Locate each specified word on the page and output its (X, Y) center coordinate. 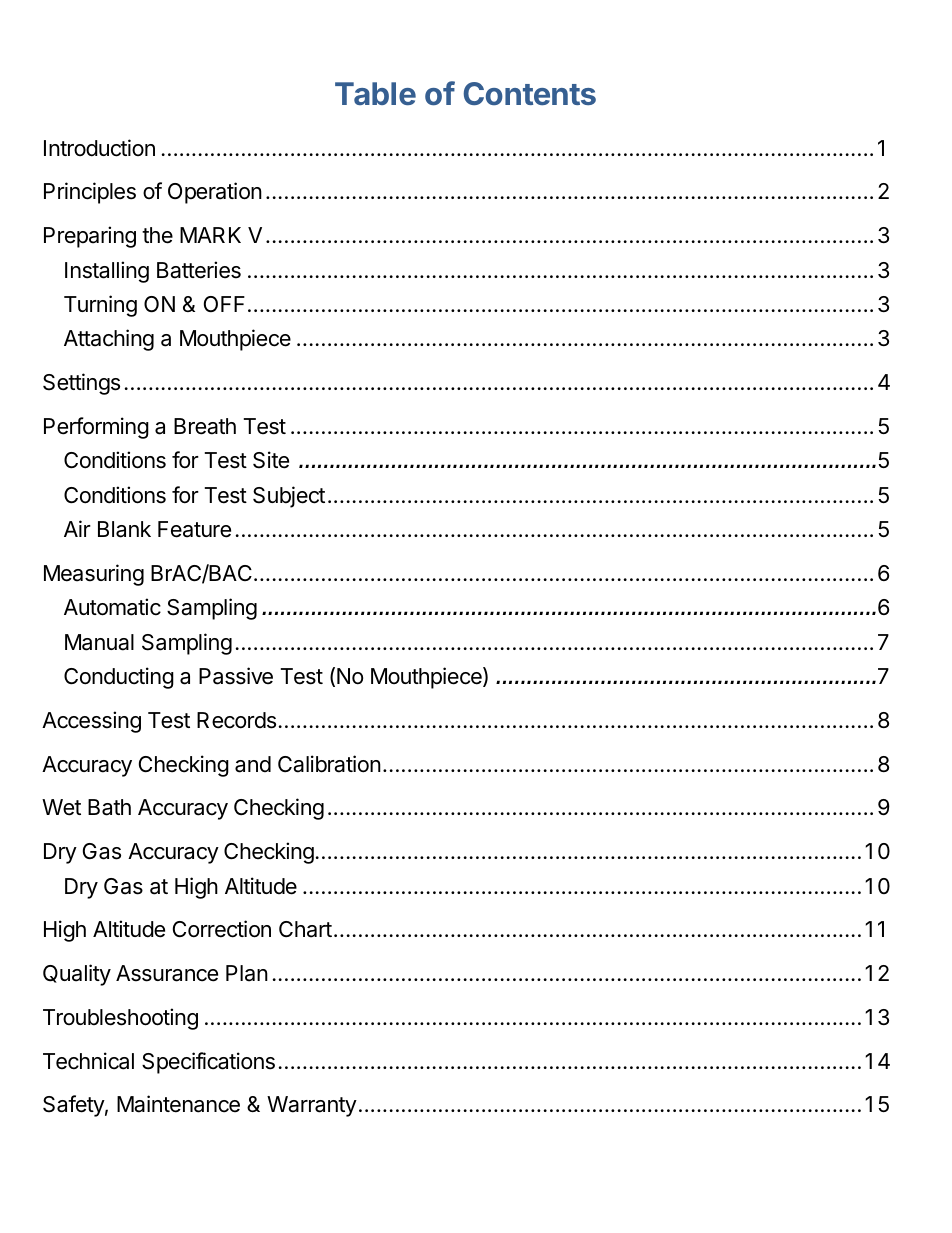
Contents (530, 93)
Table (375, 93)
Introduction (99, 148)
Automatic (112, 607)
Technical (88, 1061)
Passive (236, 676)
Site (271, 460)
